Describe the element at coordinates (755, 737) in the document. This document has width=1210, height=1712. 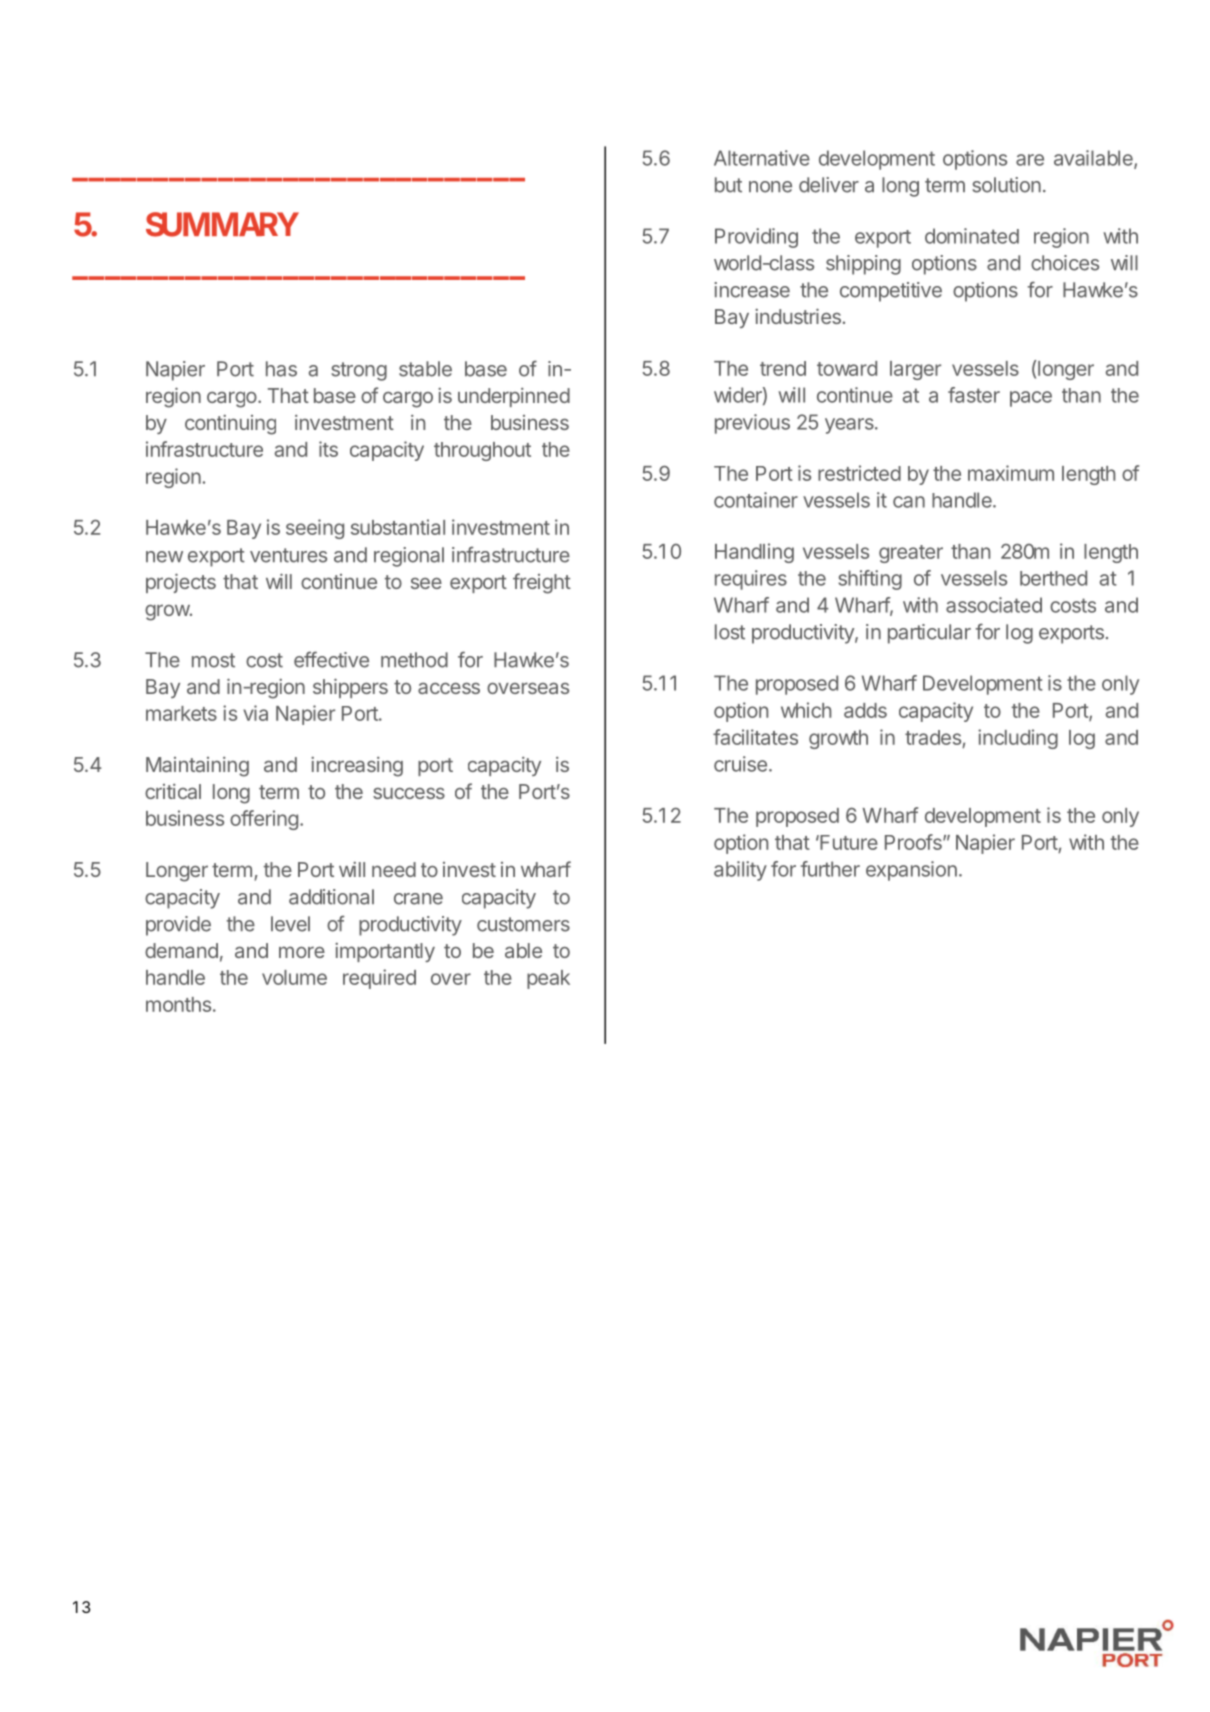
I see `facilitates` at that location.
